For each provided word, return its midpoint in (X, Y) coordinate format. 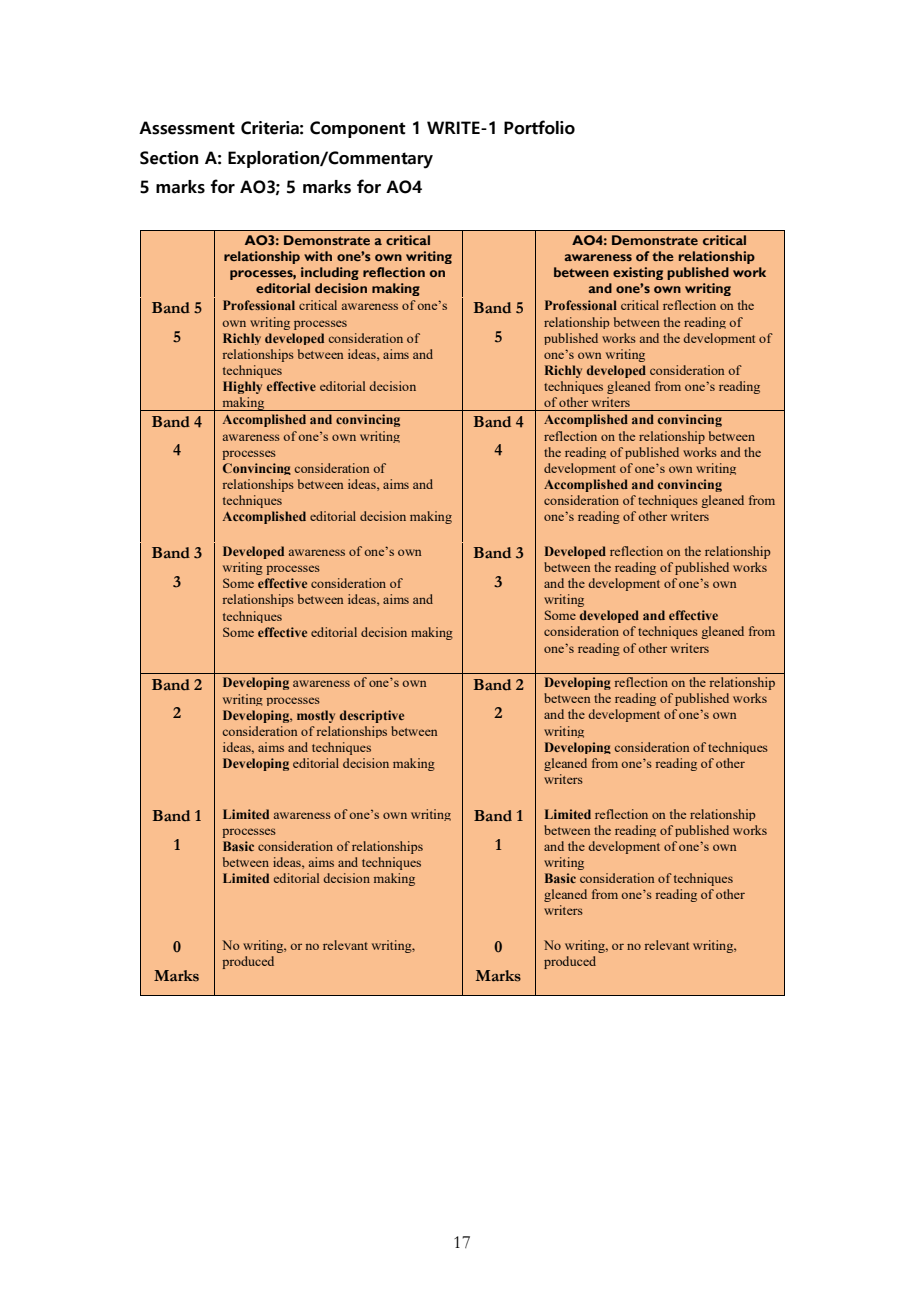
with (318, 256)
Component (358, 129)
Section (169, 158)
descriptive (372, 716)
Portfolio (539, 127)
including (330, 273)
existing (638, 273)
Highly (242, 387)
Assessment (187, 128)
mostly (316, 716)
